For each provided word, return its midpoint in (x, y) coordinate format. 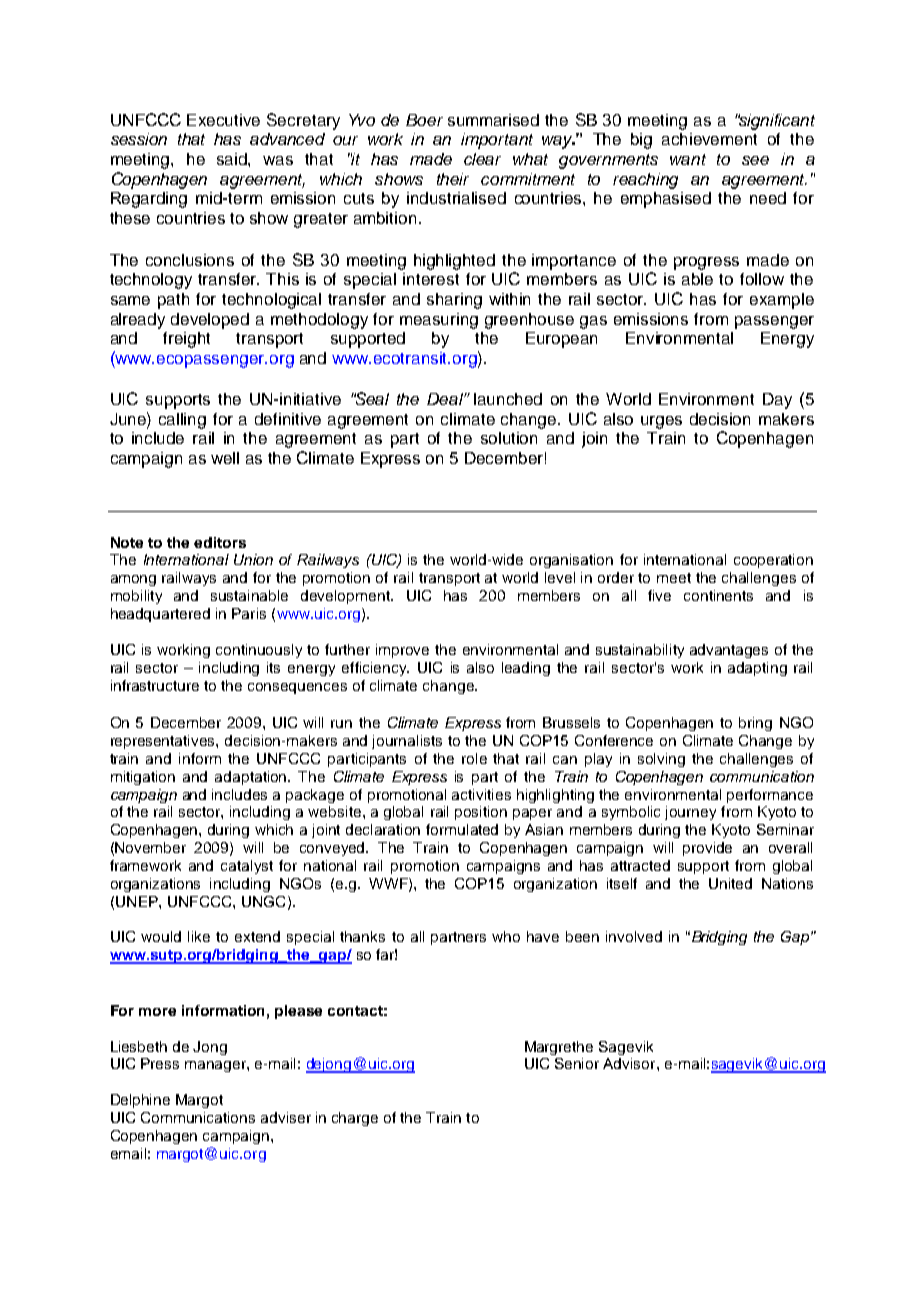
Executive (223, 120)
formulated (462, 829)
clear (482, 159)
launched (508, 399)
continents (718, 595)
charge (355, 1119)
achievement (709, 139)
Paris (249, 613)
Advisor (630, 1063)
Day (777, 401)
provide (707, 849)
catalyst (247, 867)
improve (402, 651)
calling (182, 421)
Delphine (140, 1101)
